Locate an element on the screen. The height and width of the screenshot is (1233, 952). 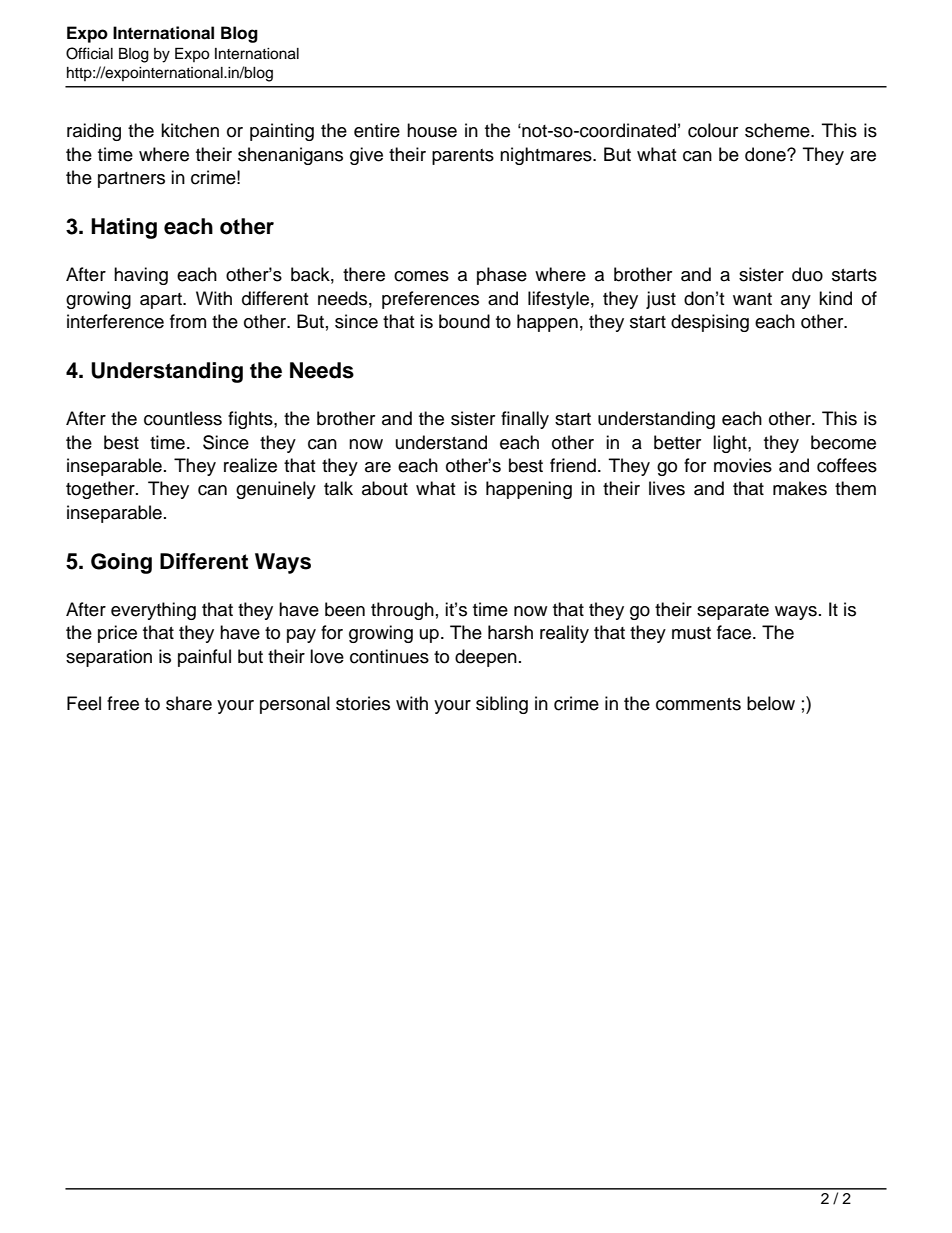
scheme is located at coordinates (778, 130).
